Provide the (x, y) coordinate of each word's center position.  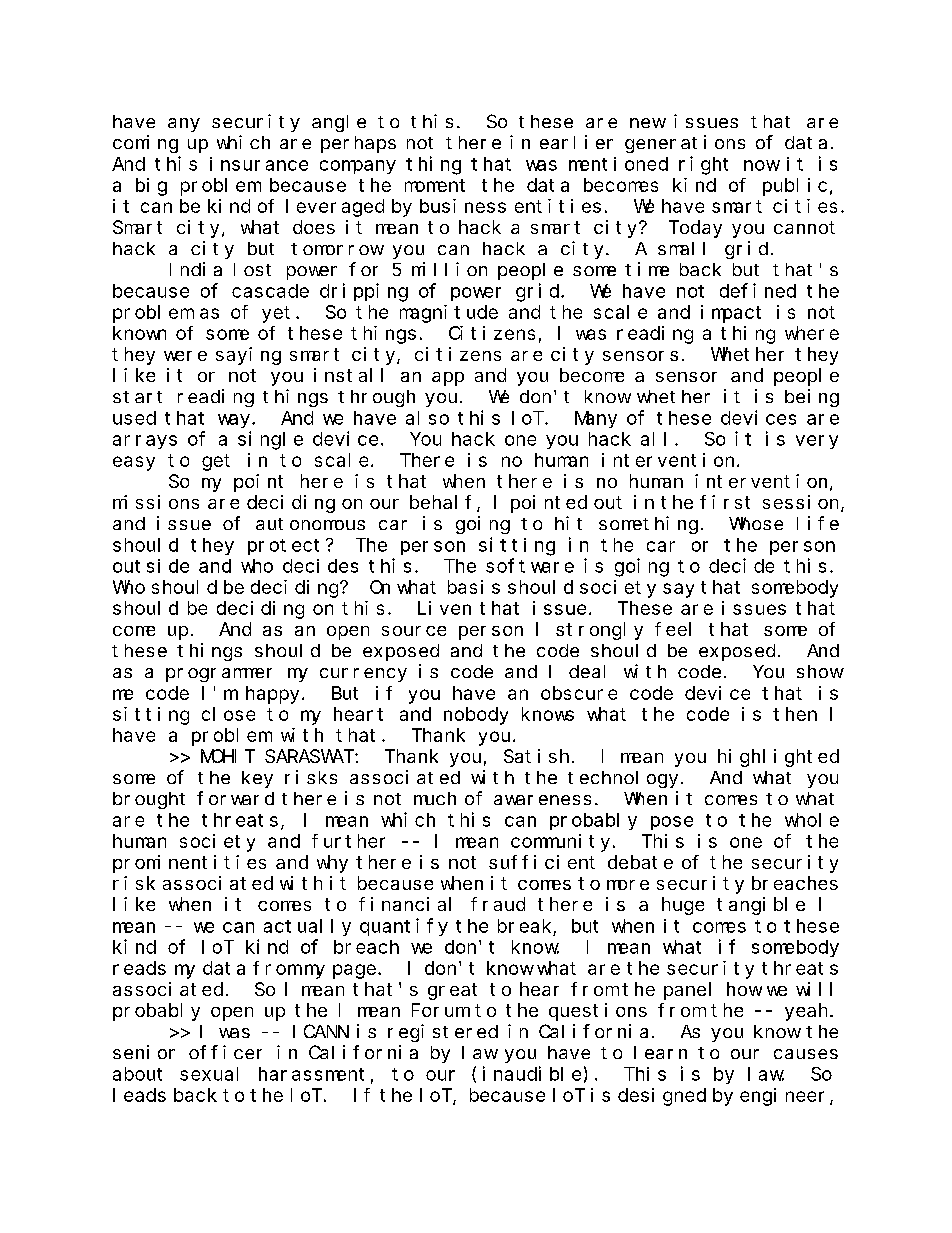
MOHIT (228, 756)
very (817, 442)
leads (139, 1095)
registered (443, 1033)
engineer (785, 1097)
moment (435, 185)
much (435, 798)
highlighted (778, 758)
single (270, 440)
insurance (259, 164)
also (427, 418)
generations (685, 144)
